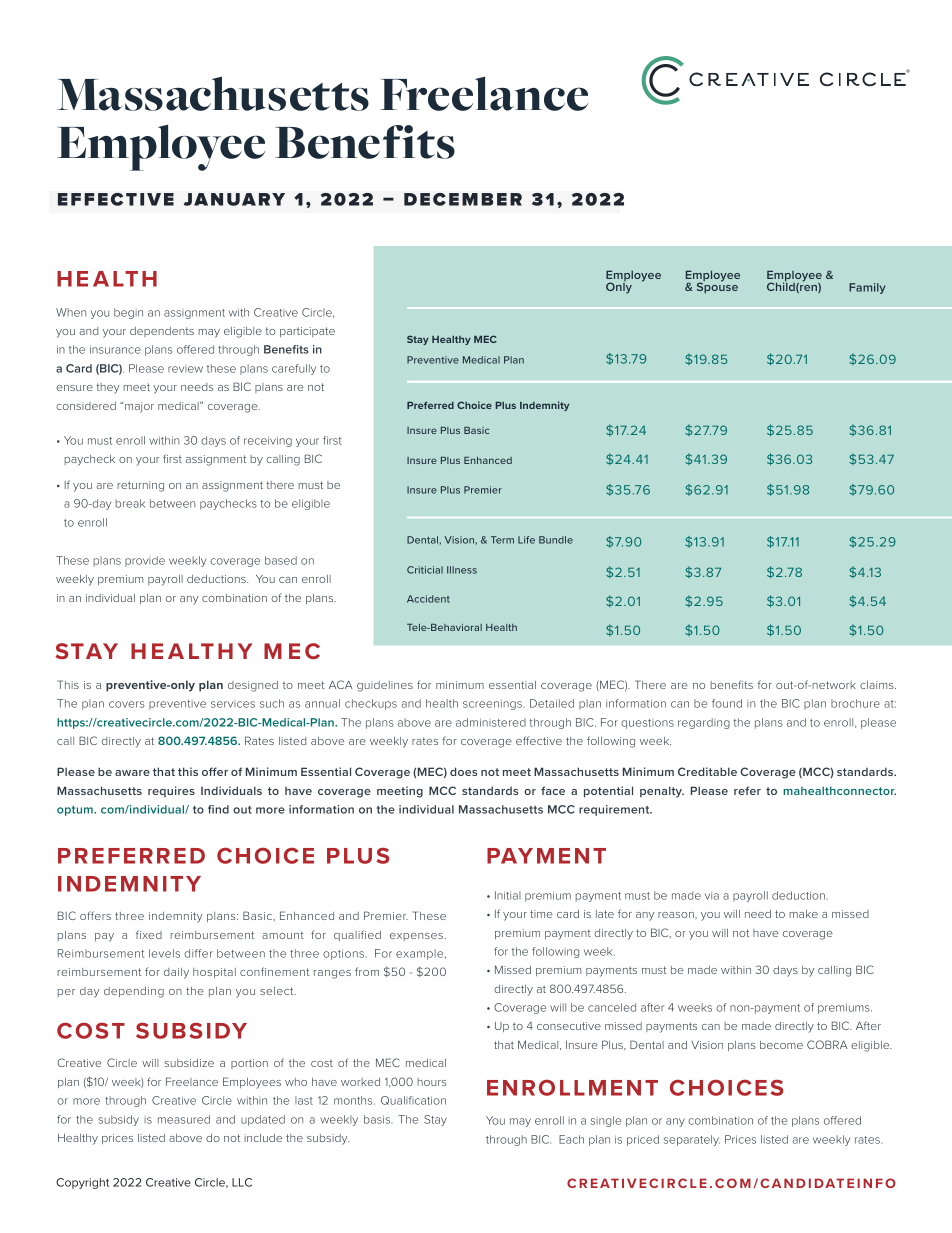  What do you see at coordinates (428, 599) in the image?
I see `Accident` at bounding box center [428, 599].
